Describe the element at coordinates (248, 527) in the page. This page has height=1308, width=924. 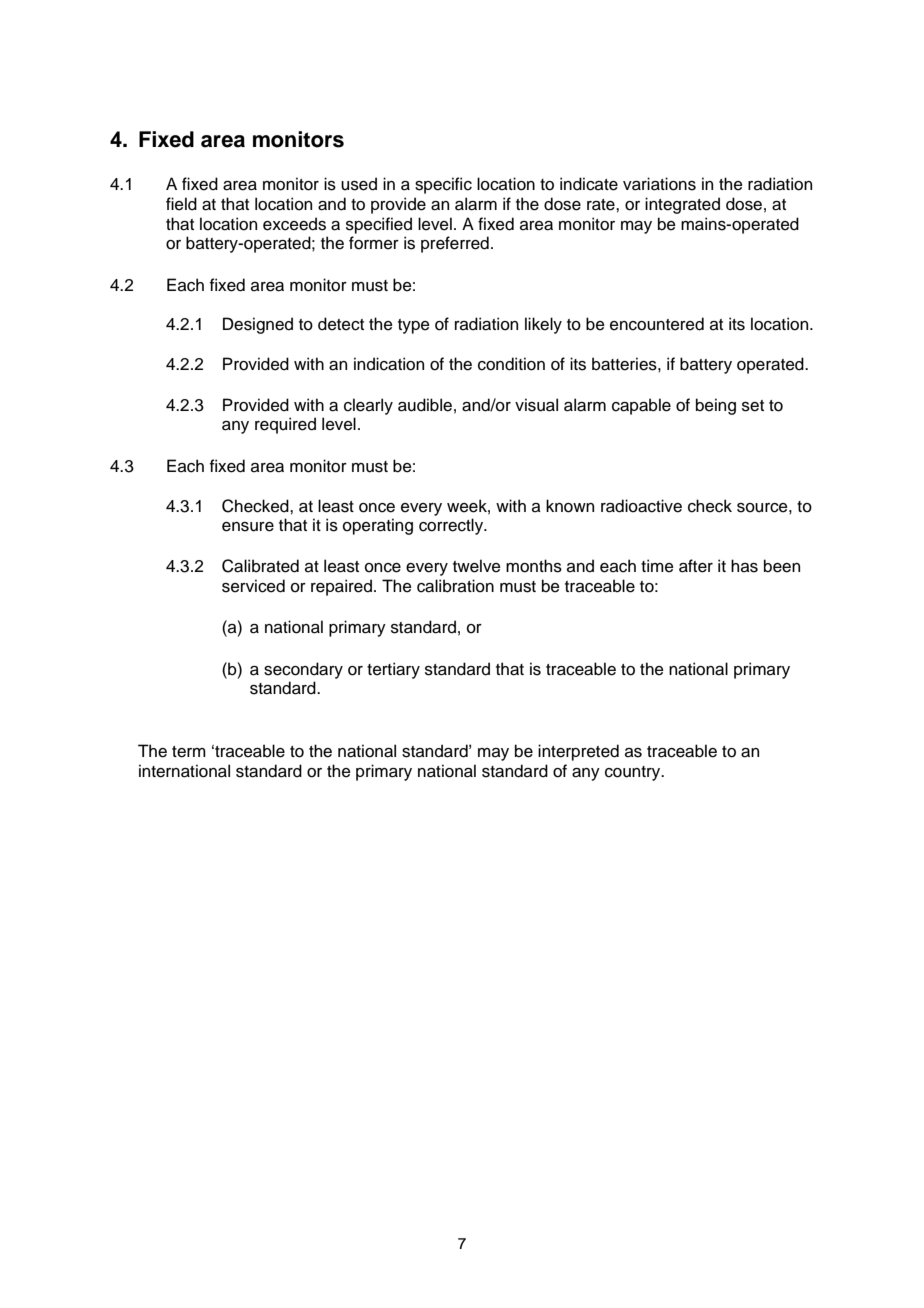
I see `ensure` at that location.
